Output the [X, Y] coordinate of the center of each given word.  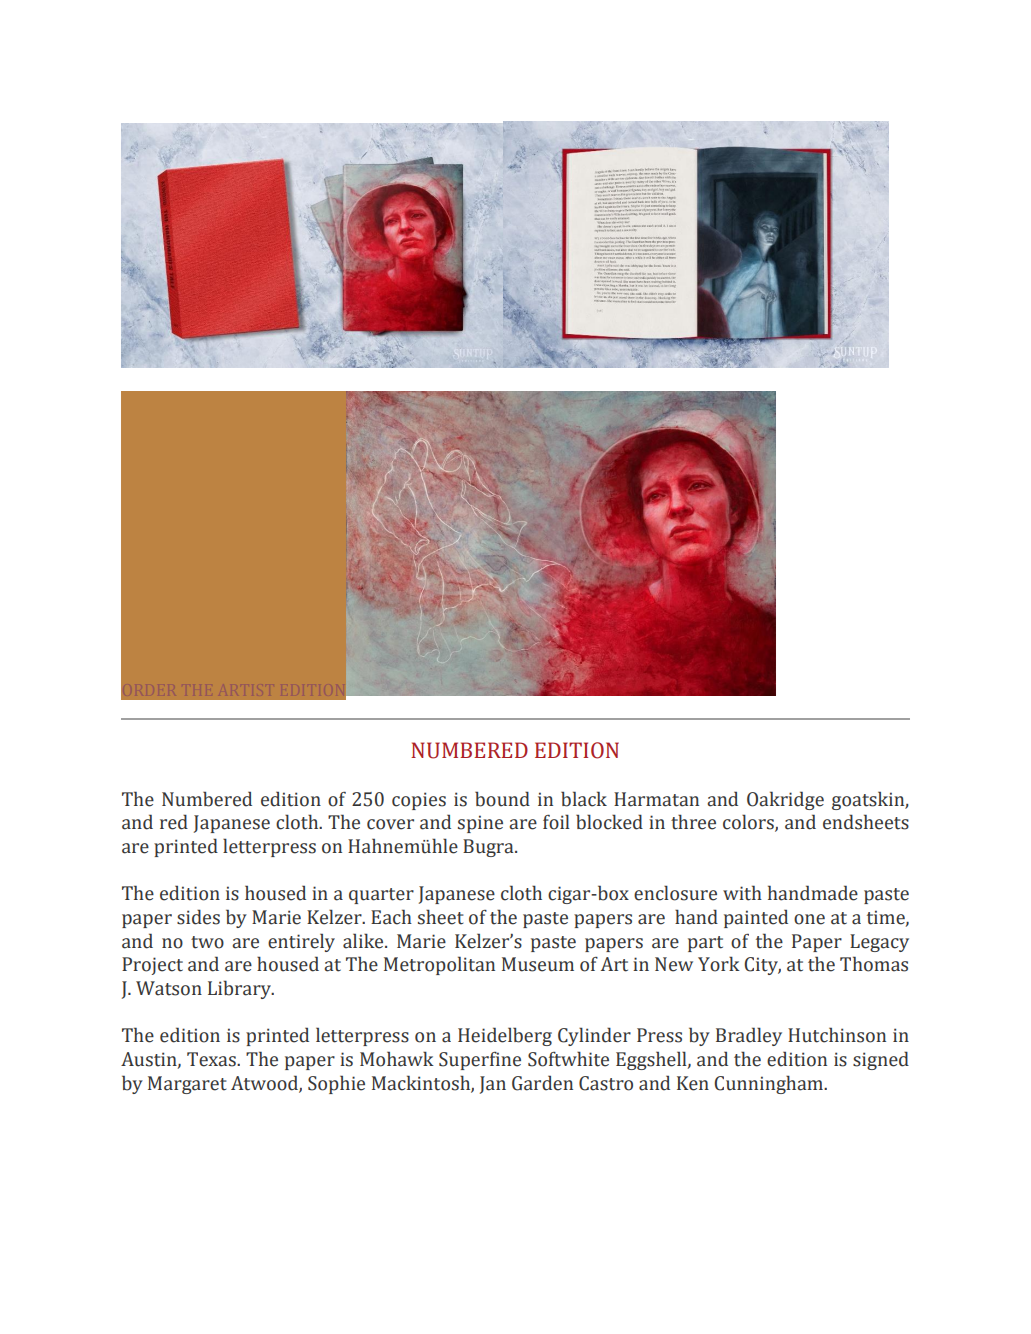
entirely [301, 942]
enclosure [675, 893]
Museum [538, 964]
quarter [381, 896]
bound [502, 799]
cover [390, 824]
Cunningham [770, 1084]
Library [240, 989]
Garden [542, 1083]
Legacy [879, 943]
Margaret [187, 1085]
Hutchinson [837, 1035]
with [742, 893]
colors [749, 823]
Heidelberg [505, 1036]
